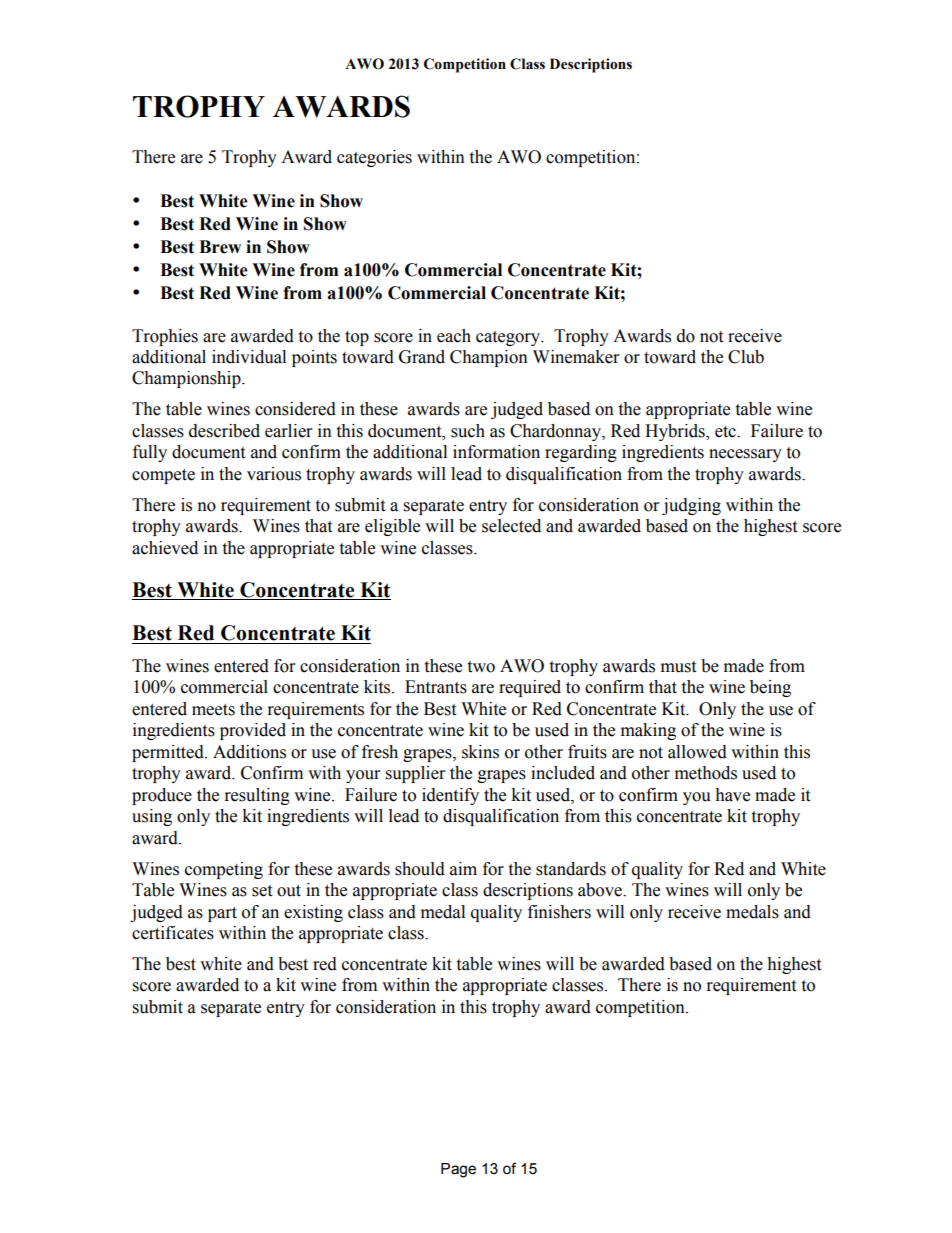 Image resolution: width=952 pixels, height=1233 pixels. I want to click on identify, so click(450, 796).
